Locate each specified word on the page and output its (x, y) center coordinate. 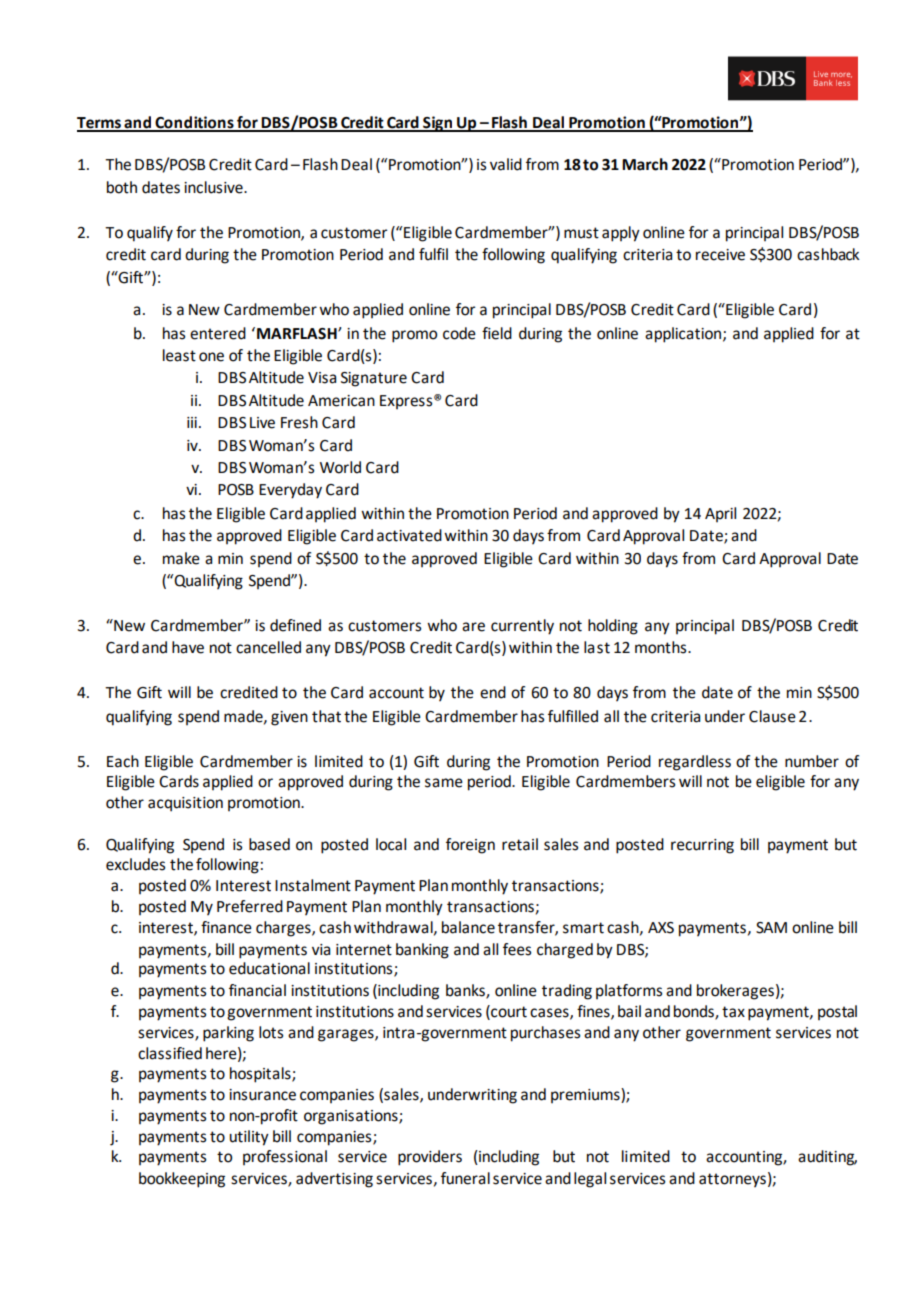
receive (720, 255)
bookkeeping (182, 1180)
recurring (702, 846)
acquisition (185, 804)
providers (430, 1158)
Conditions (195, 123)
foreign (470, 846)
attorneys (732, 1180)
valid (506, 164)
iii (192, 422)
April (720, 514)
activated (409, 535)
